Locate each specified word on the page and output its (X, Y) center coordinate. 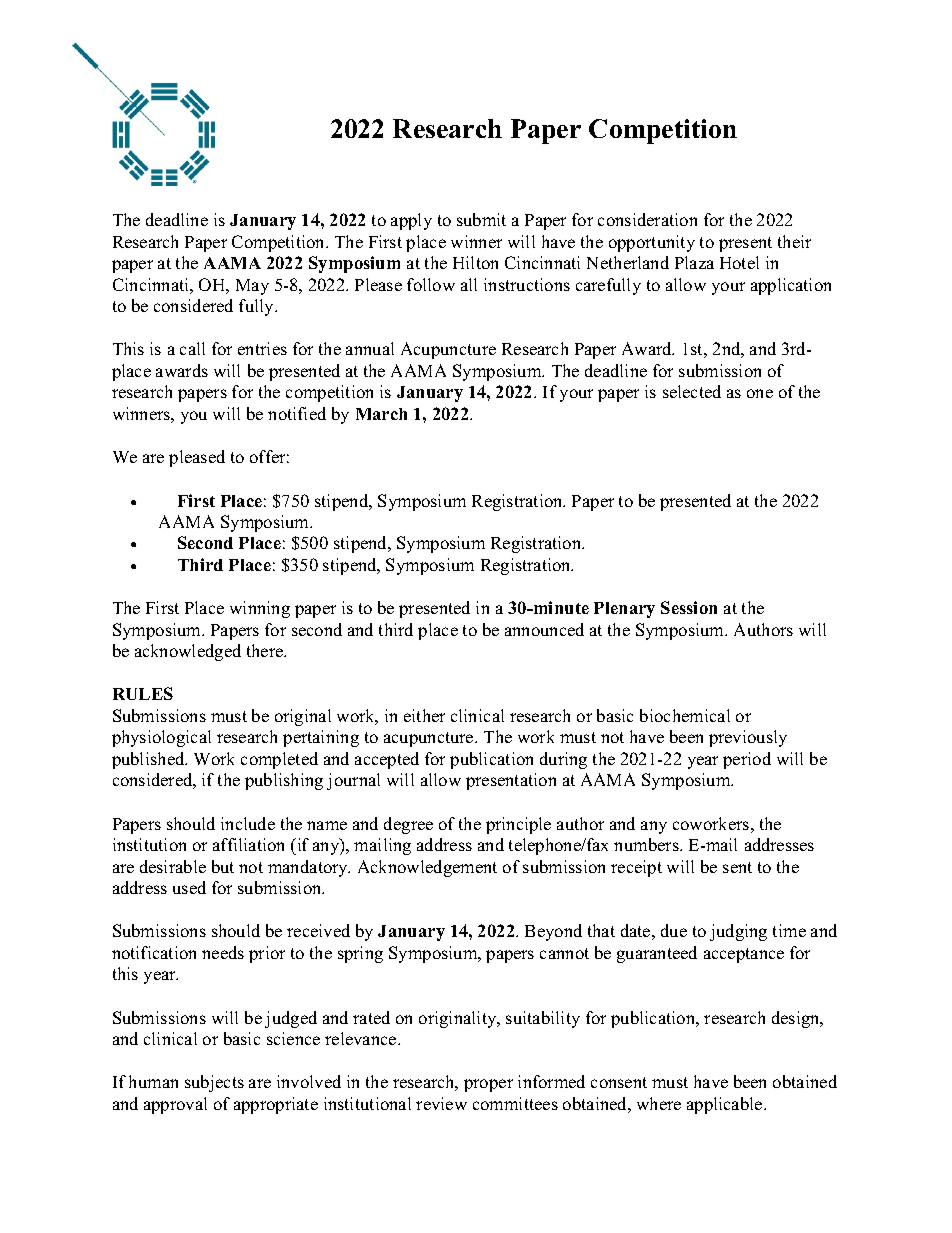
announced (544, 629)
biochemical (685, 715)
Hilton (475, 262)
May (252, 287)
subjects (214, 1083)
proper (488, 1085)
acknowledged (188, 652)
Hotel (739, 262)
